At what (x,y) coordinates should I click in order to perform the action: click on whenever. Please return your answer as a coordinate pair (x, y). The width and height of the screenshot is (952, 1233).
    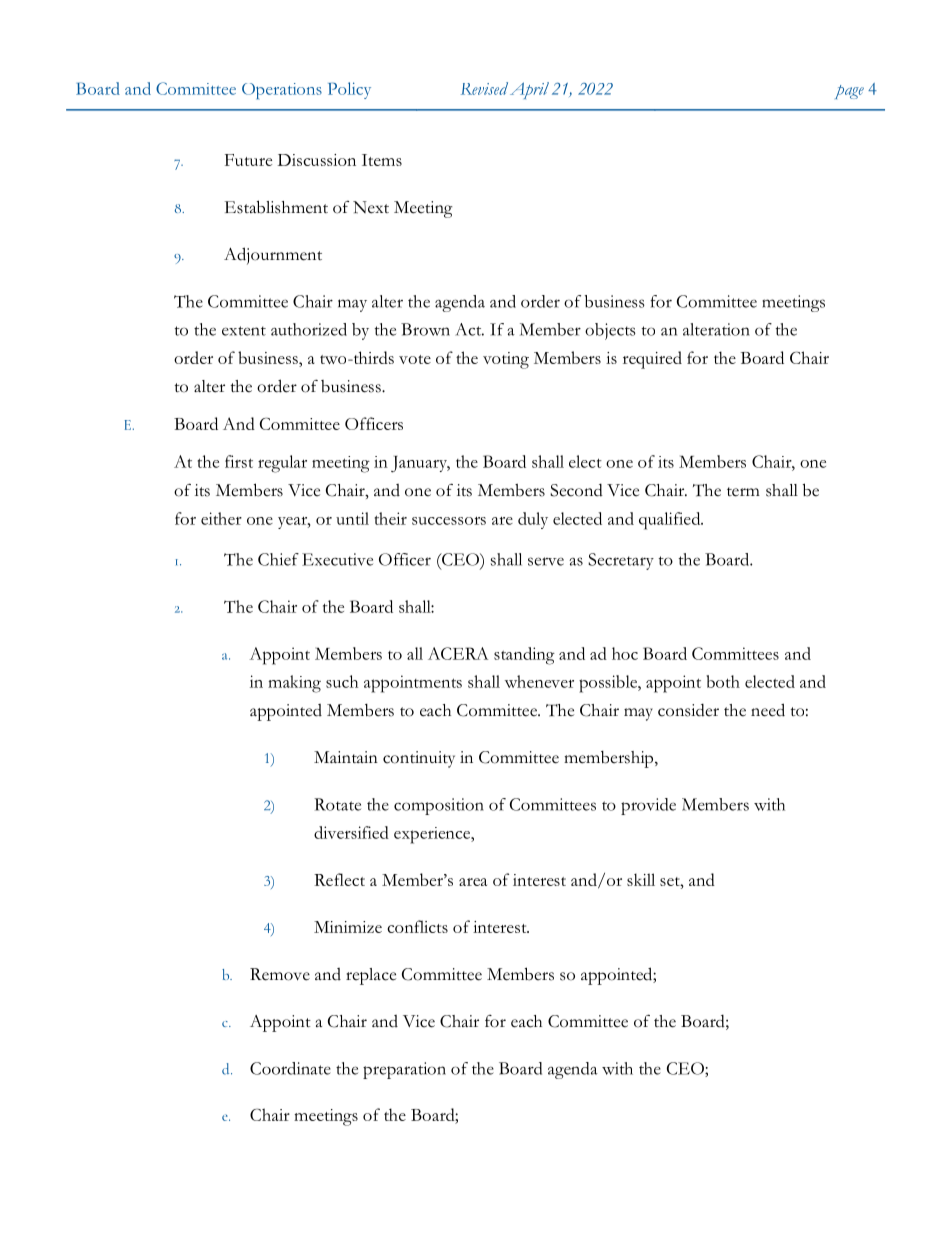
    Looking at the image, I should click on (539, 681).
